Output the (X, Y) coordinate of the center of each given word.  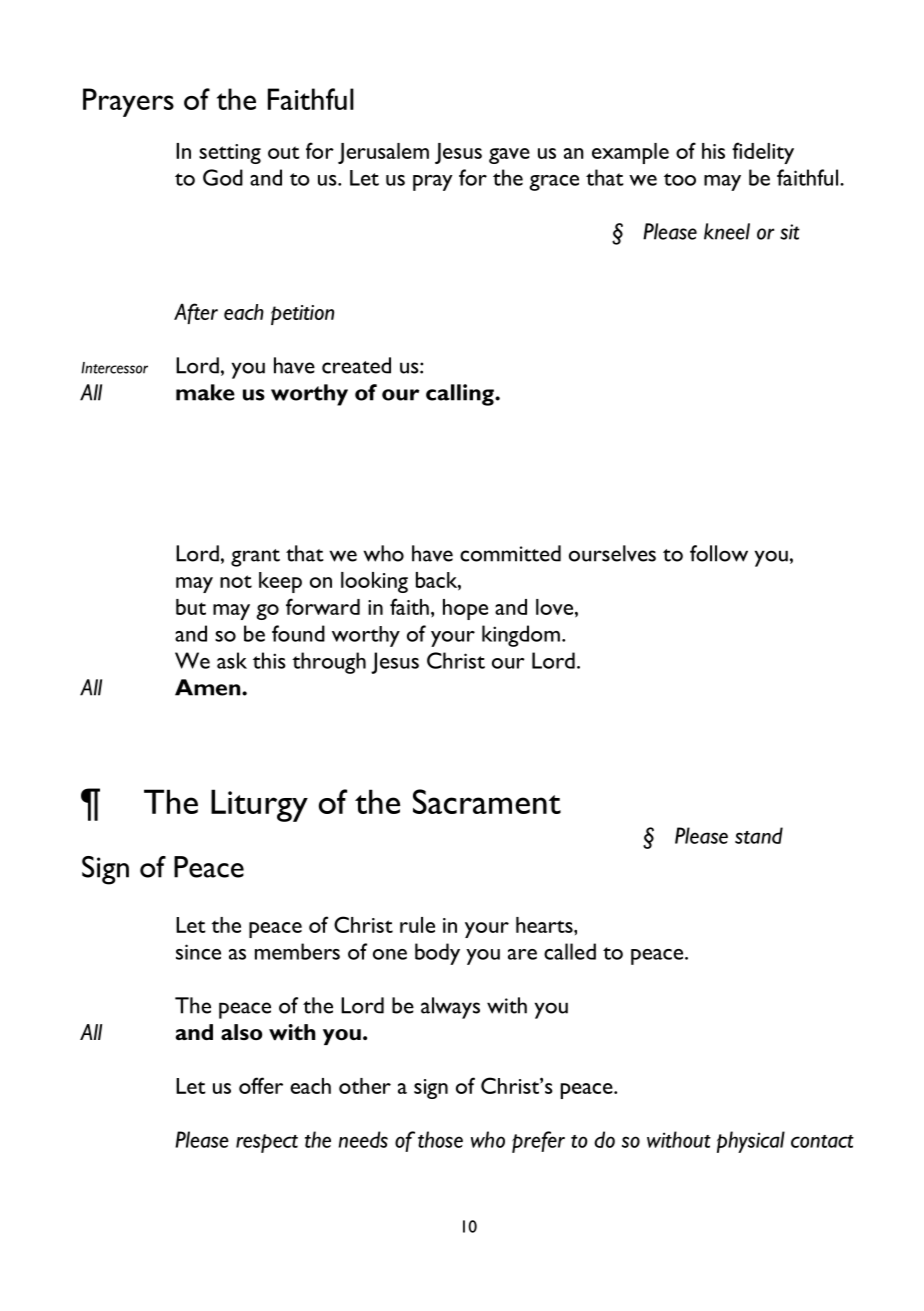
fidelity (763, 153)
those (440, 1139)
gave (509, 156)
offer (261, 1085)
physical (751, 1142)
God (223, 177)
